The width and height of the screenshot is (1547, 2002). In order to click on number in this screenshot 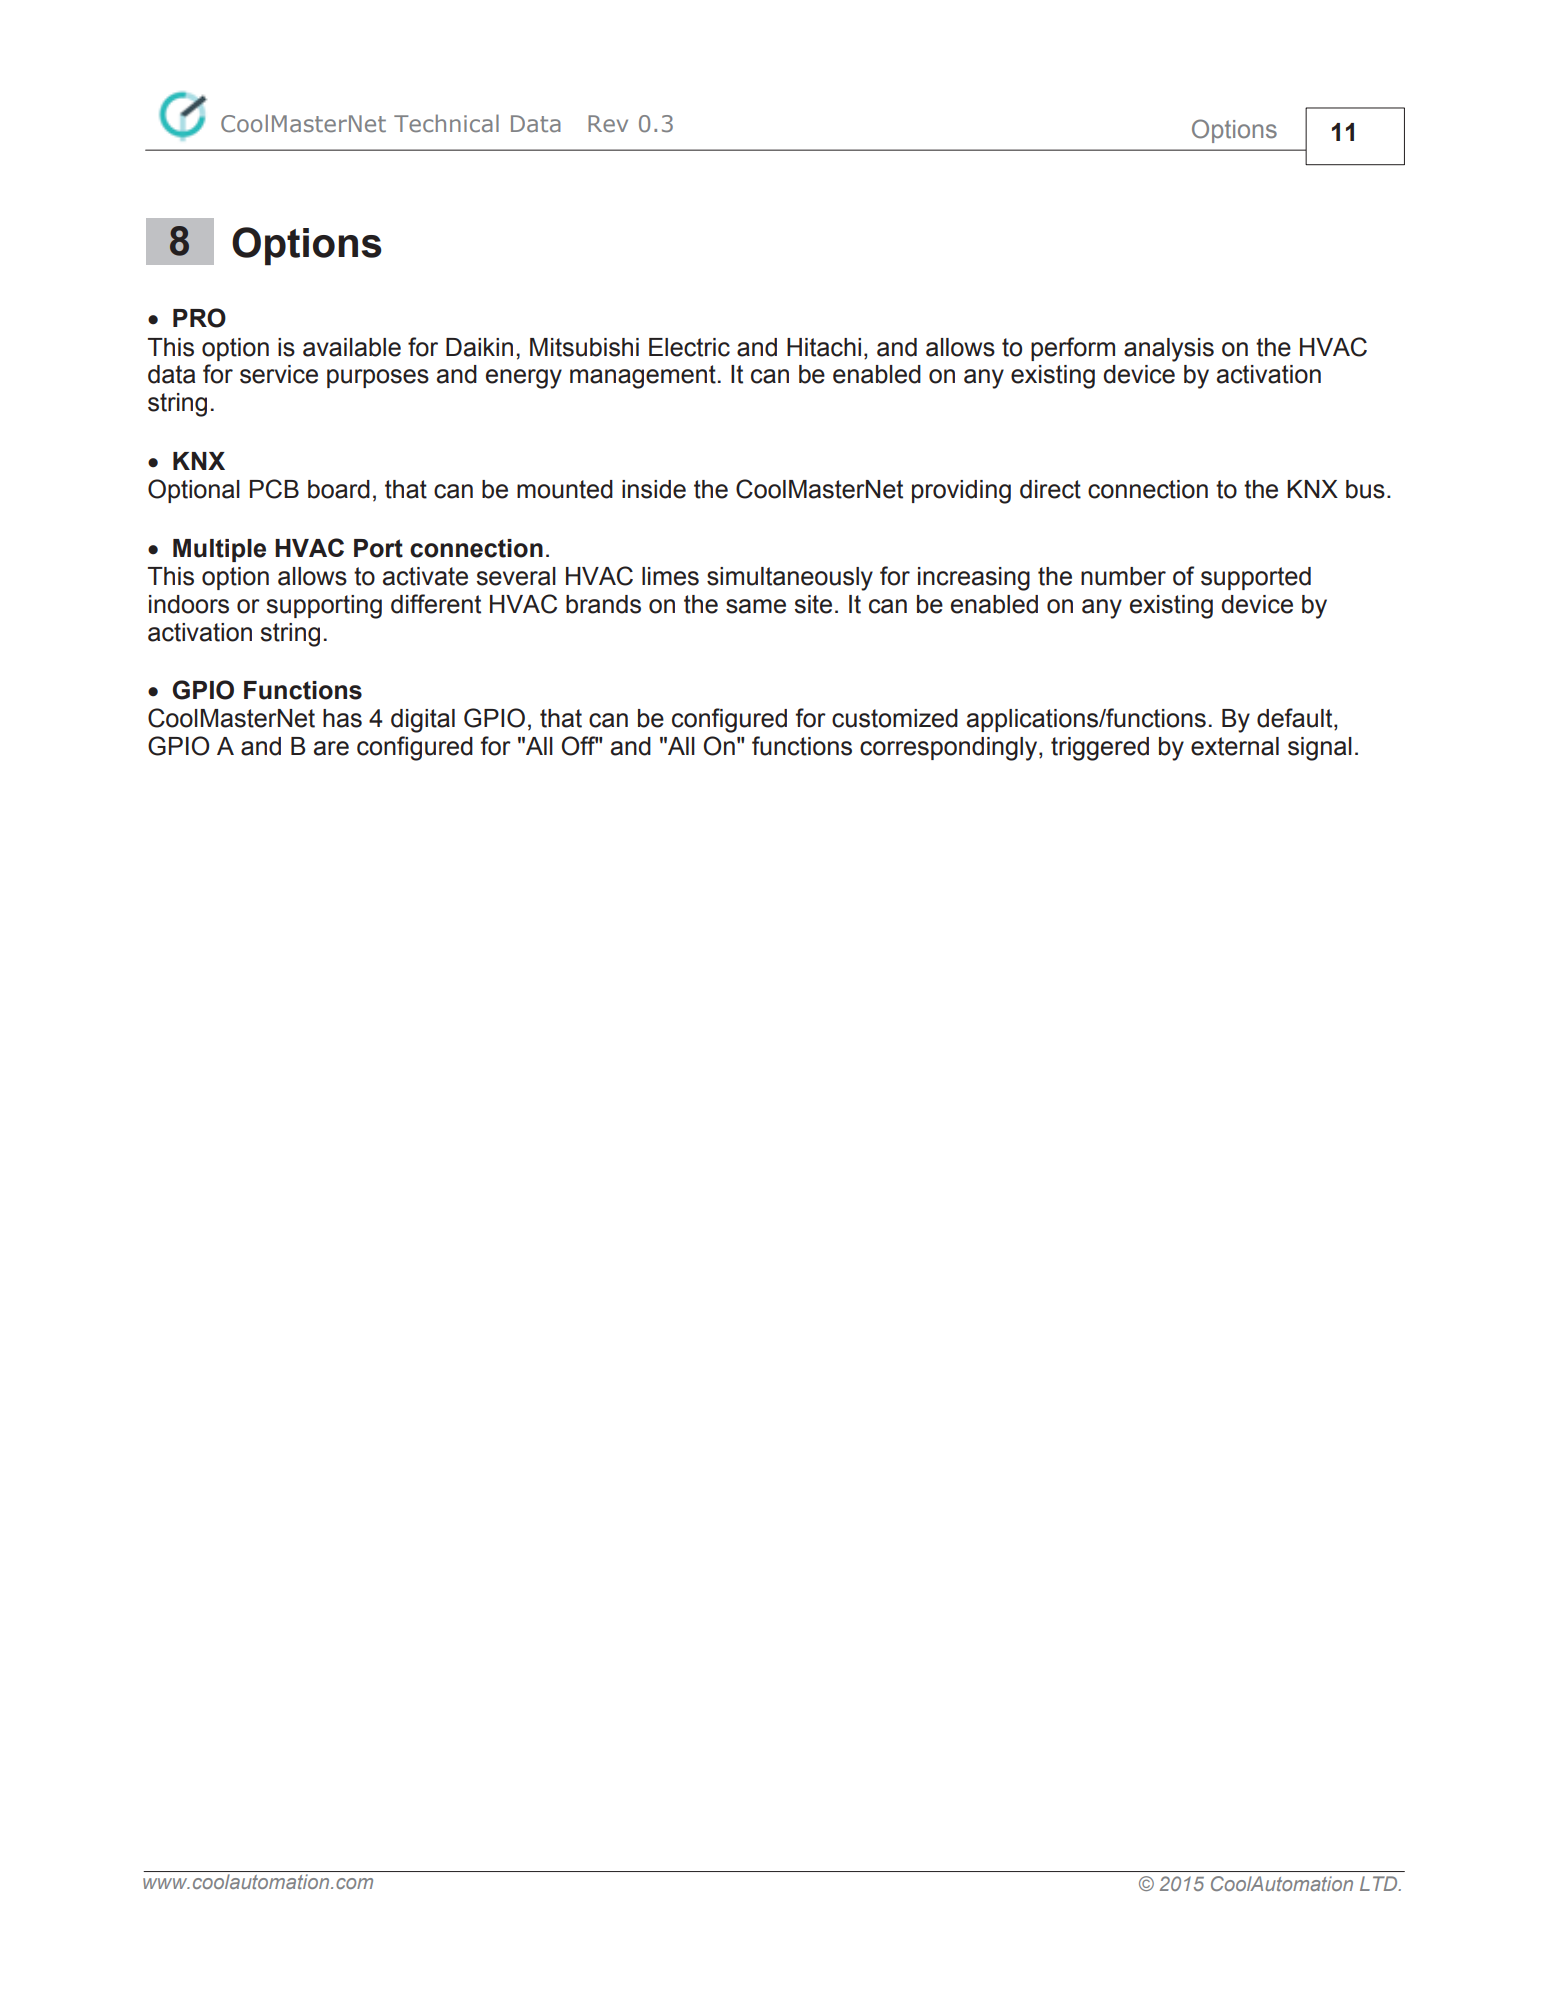, I will do `click(1123, 576)`.
